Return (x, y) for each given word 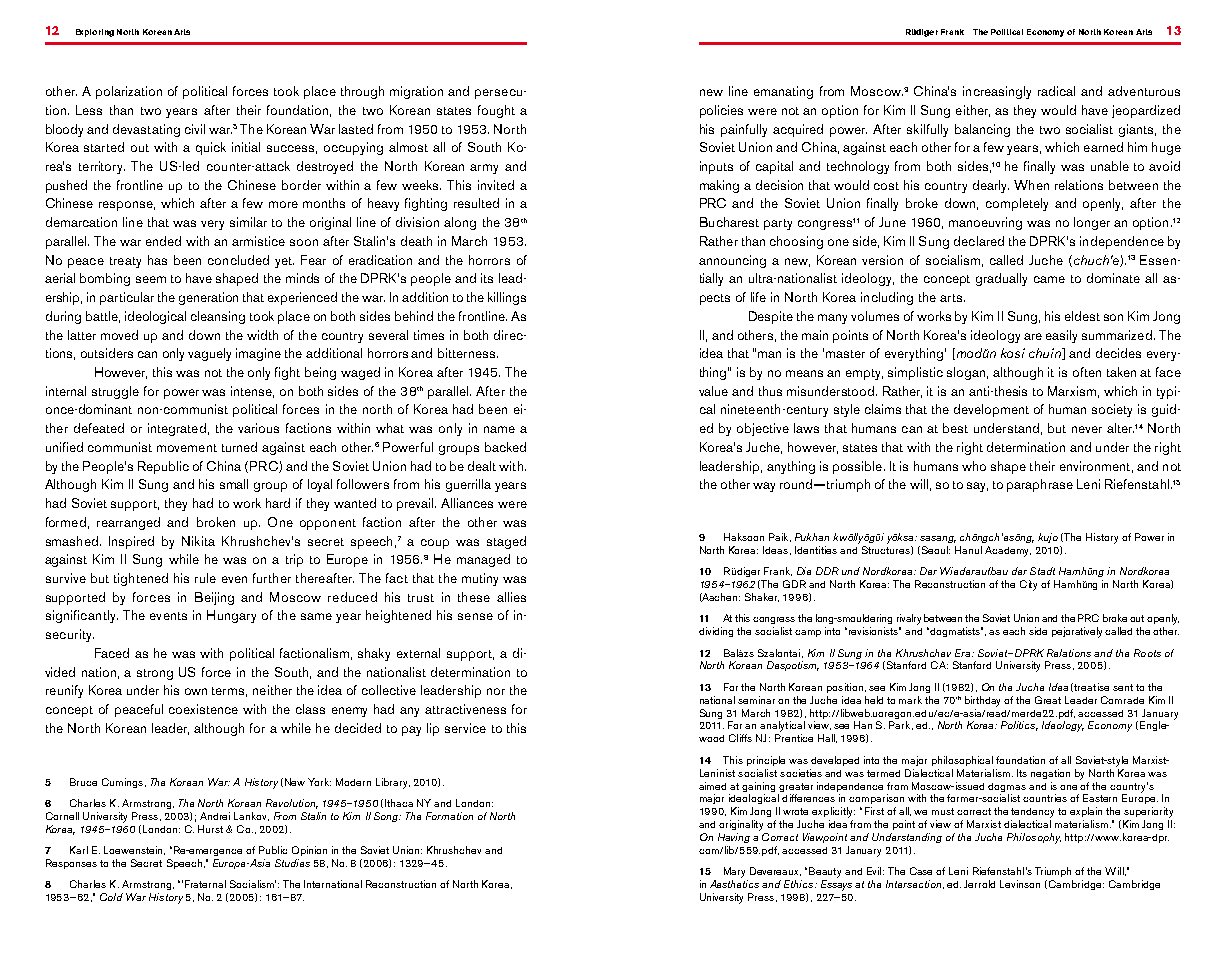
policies (721, 111)
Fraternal (205, 884)
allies (511, 597)
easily (1061, 336)
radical (1056, 91)
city (1028, 585)
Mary (734, 872)
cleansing (218, 317)
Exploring (95, 33)
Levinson (1020, 884)
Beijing (214, 598)
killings (507, 298)
